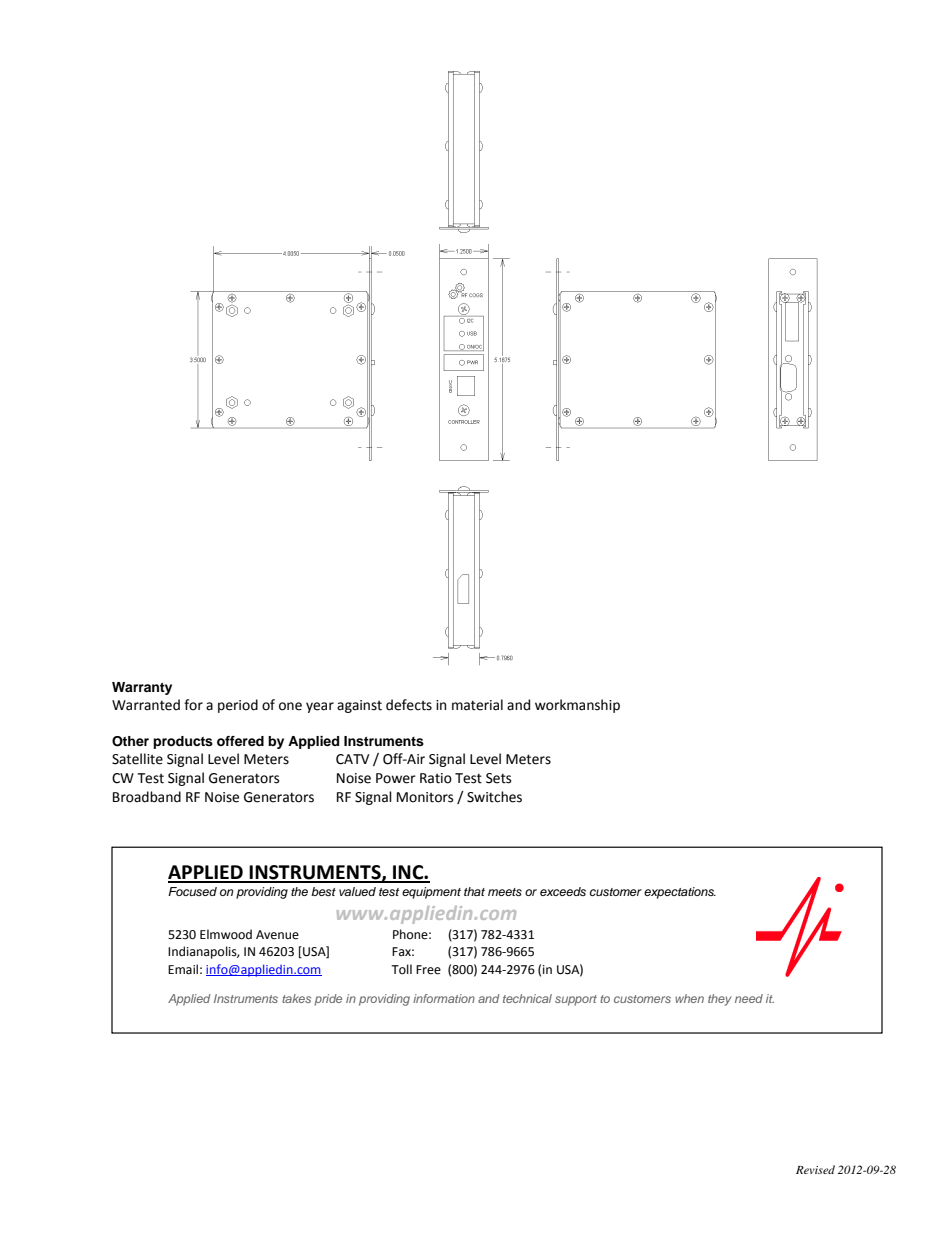  Describe the element at coordinates (474, 891) in the screenshot. I see `that` at that location.
